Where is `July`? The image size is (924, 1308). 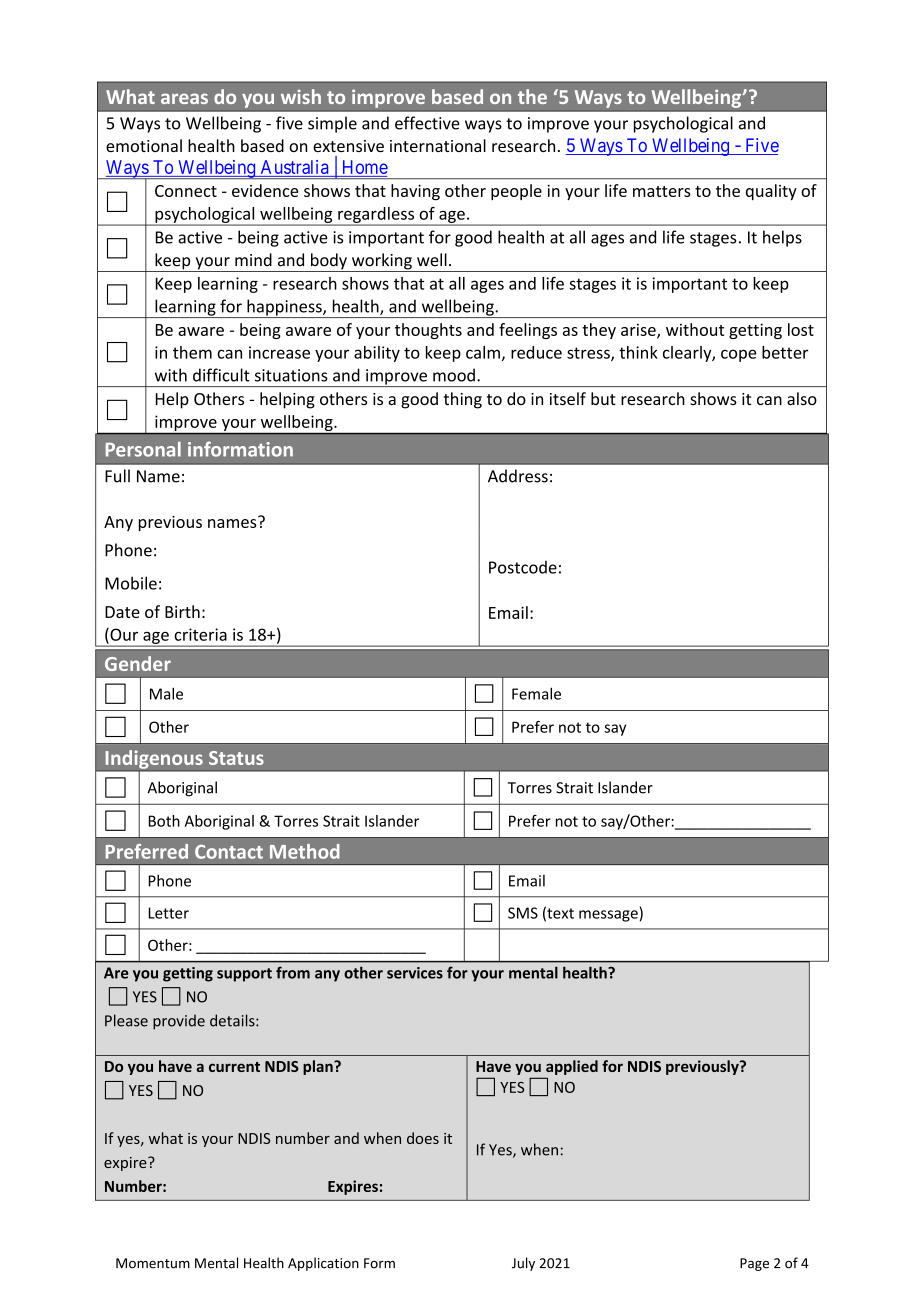 July is located at coordinates (523, 1264).
